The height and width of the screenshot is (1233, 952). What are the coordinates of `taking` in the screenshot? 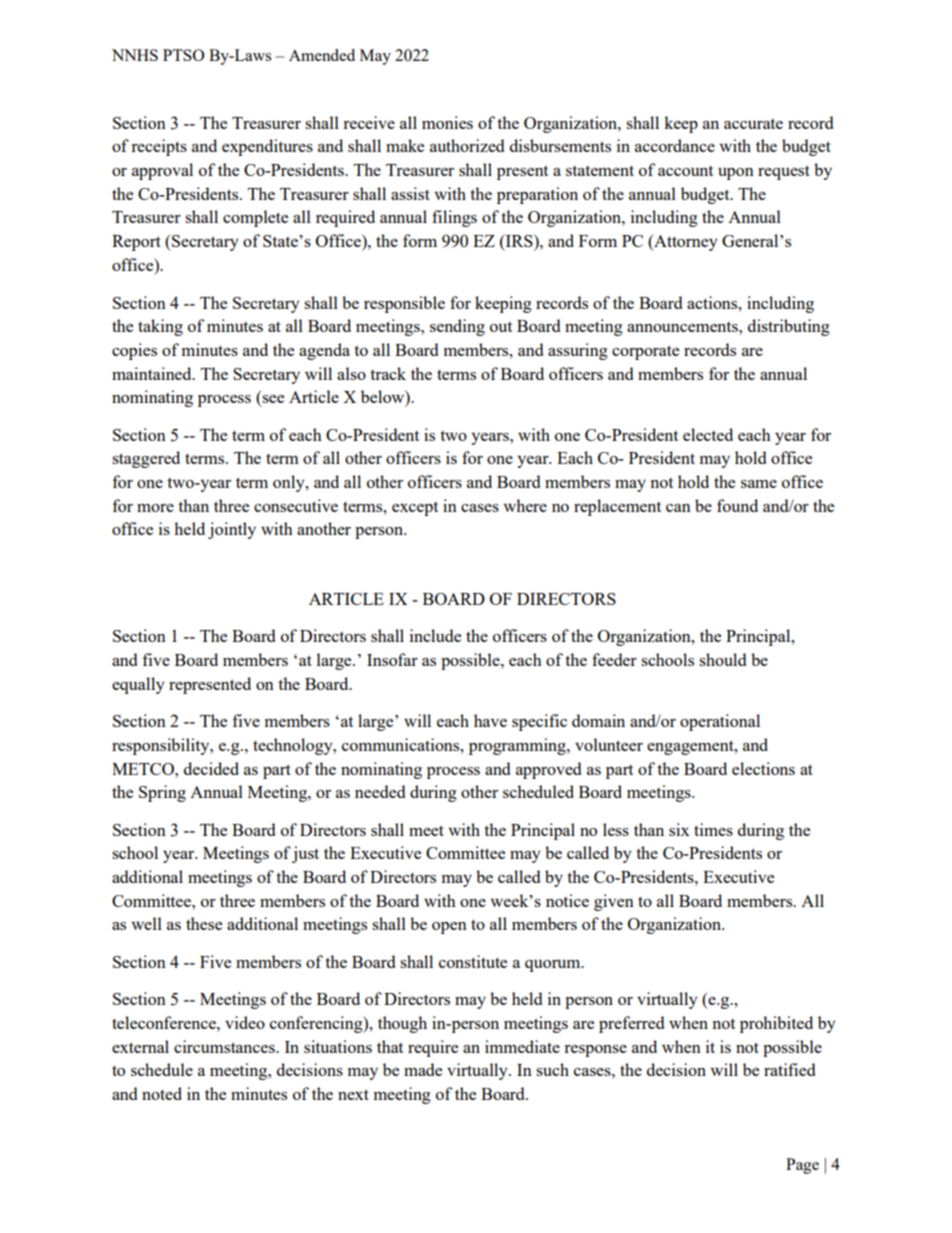 It's located at (160, 327).
